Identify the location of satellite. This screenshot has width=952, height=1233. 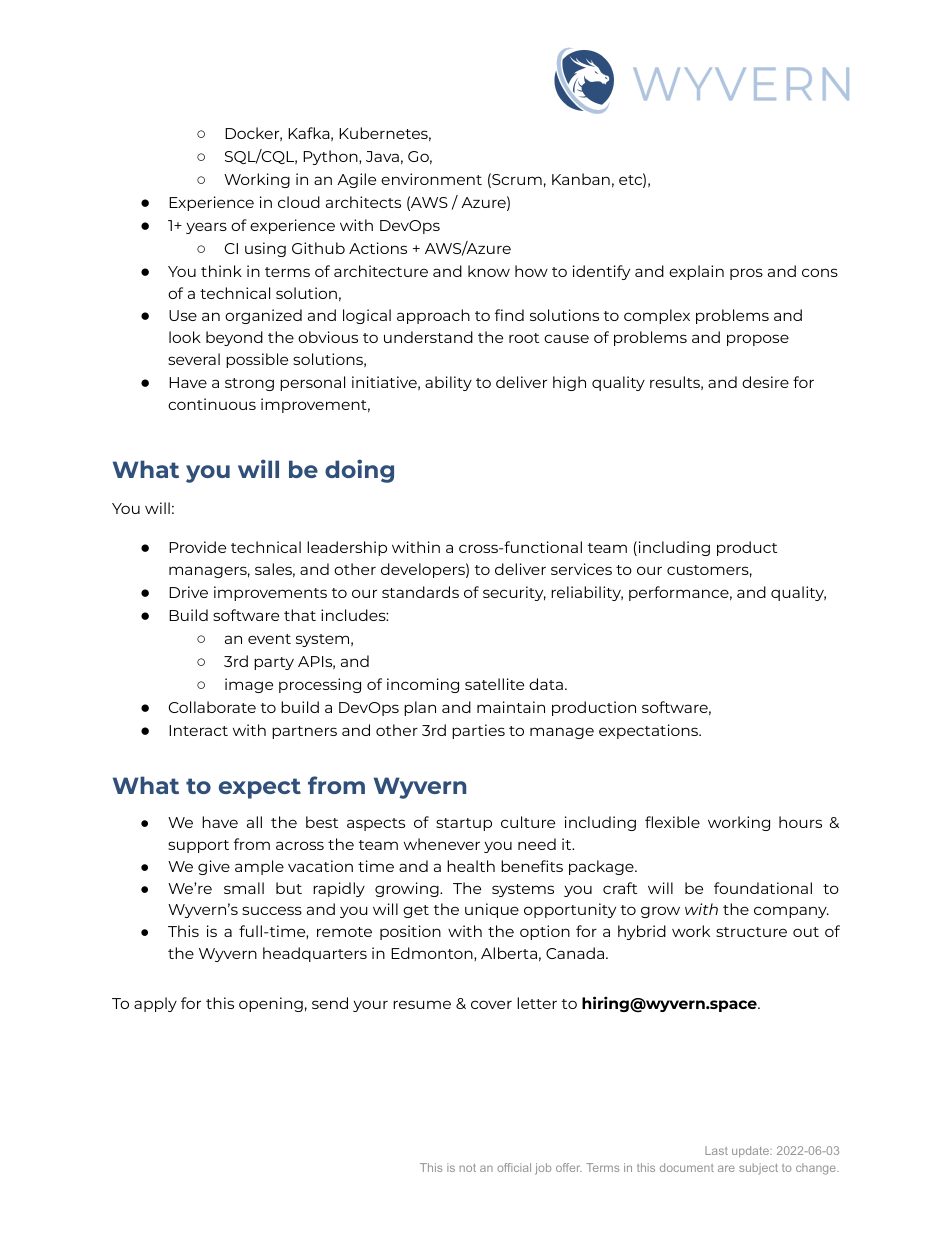
(494, 684).
